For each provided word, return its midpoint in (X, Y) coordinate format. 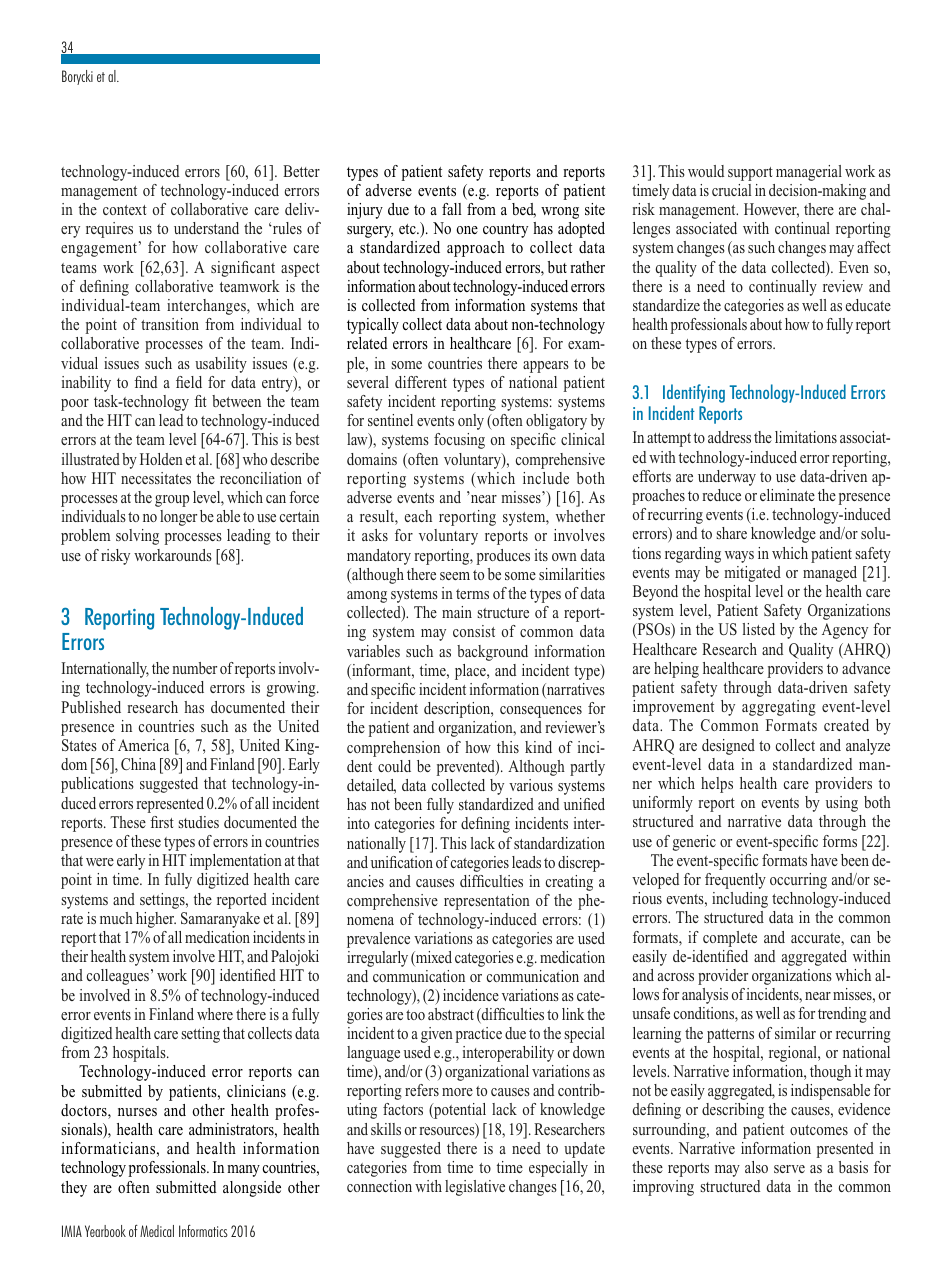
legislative (475, 1188)
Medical (157, 1231)
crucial (731, 190)
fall (452, 209)
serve (789, 1169)
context (125, 210)
